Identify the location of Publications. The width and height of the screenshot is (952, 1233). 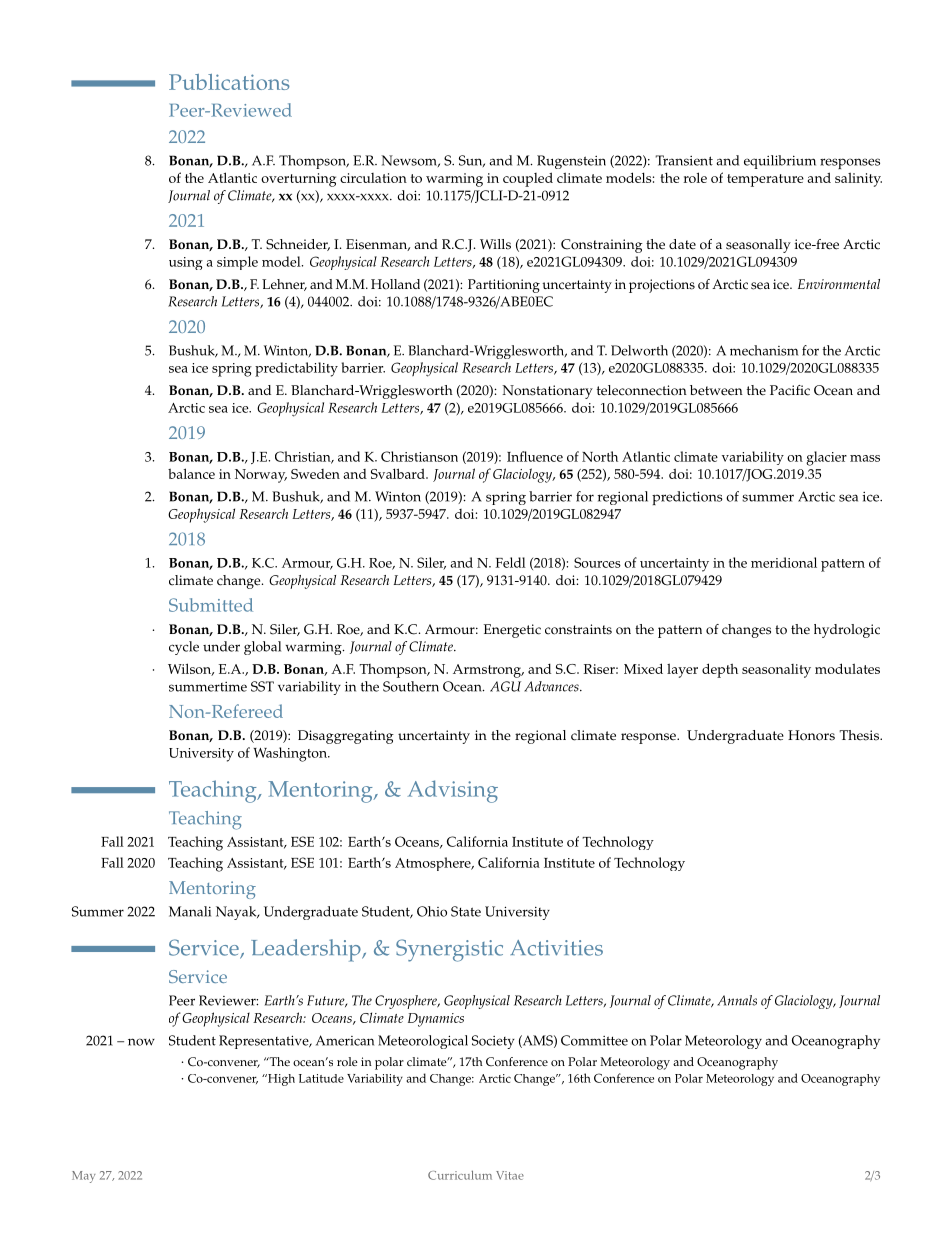
(229, 82).
